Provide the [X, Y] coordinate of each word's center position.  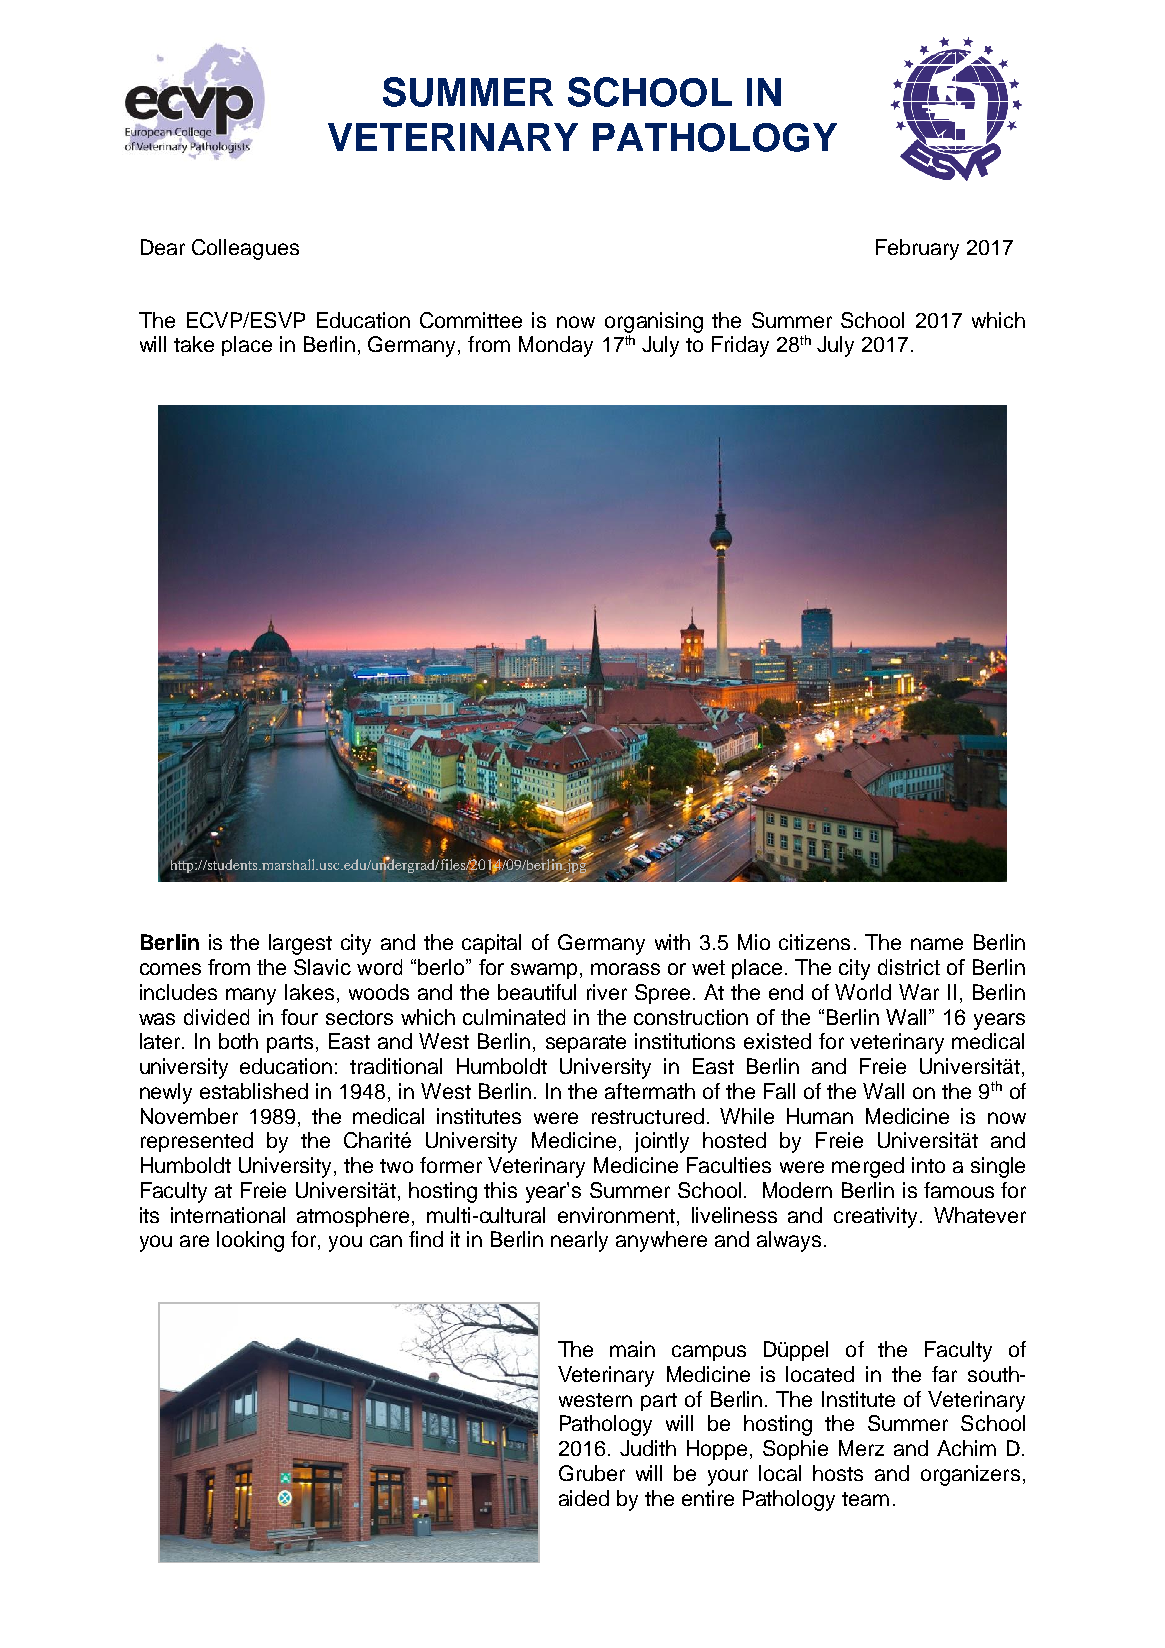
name [937, 944]
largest [300, 944]
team [865, 1499]
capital [491, 944]
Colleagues [245, 249]
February [917, 249]
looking [250, 1241]
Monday [556, 346]
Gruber [592, 1473]
